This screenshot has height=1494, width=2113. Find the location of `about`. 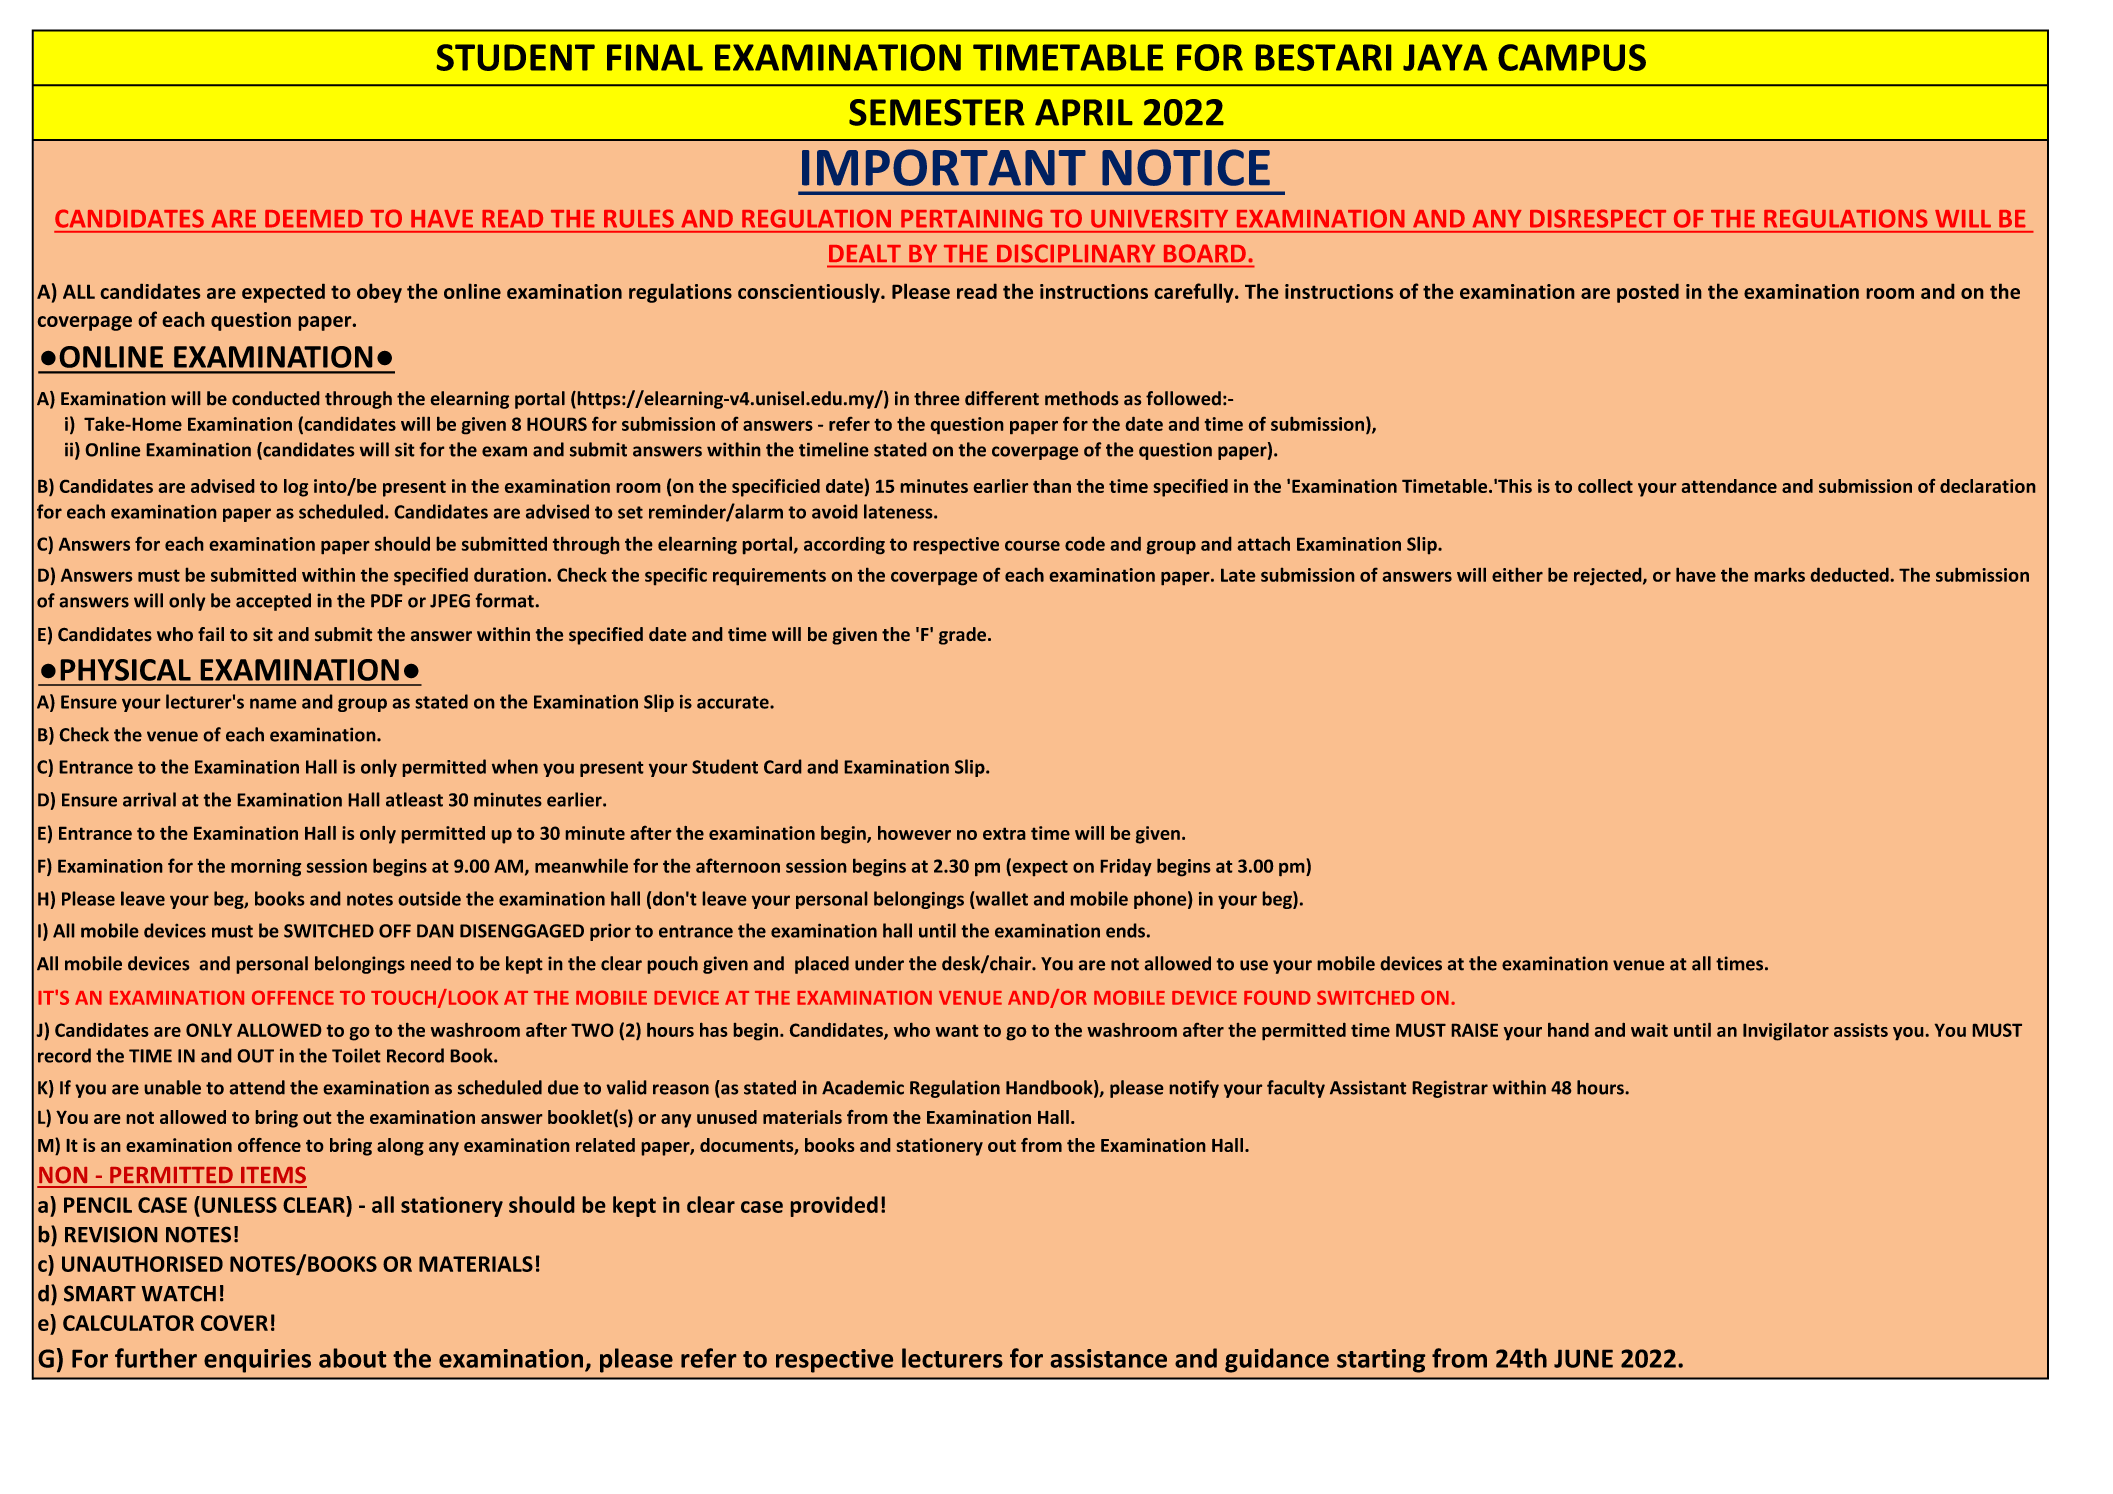

about is located at coordinates (352, 1358).
